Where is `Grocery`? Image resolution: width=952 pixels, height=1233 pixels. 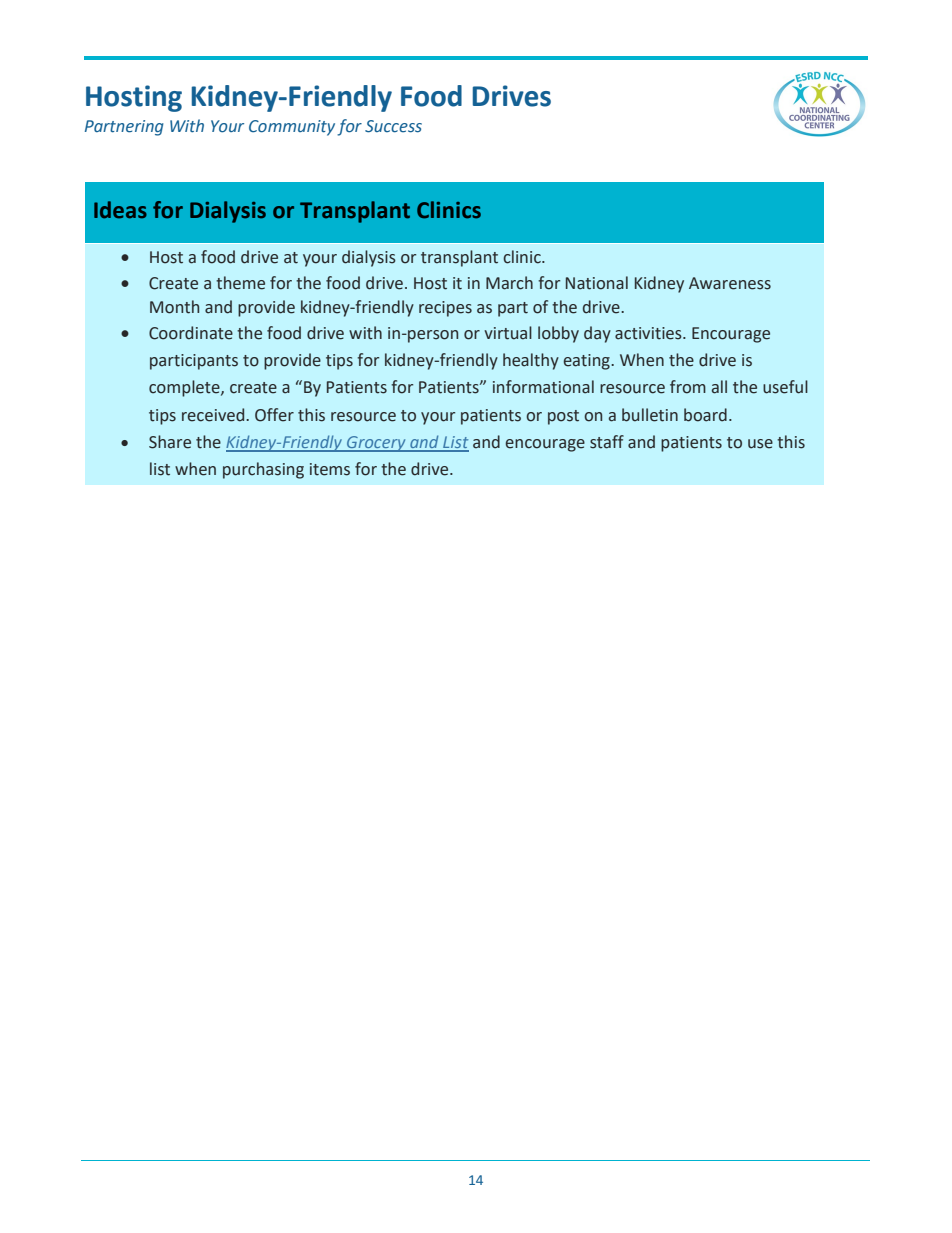 Grocery is located at coordinates (376, 444).
